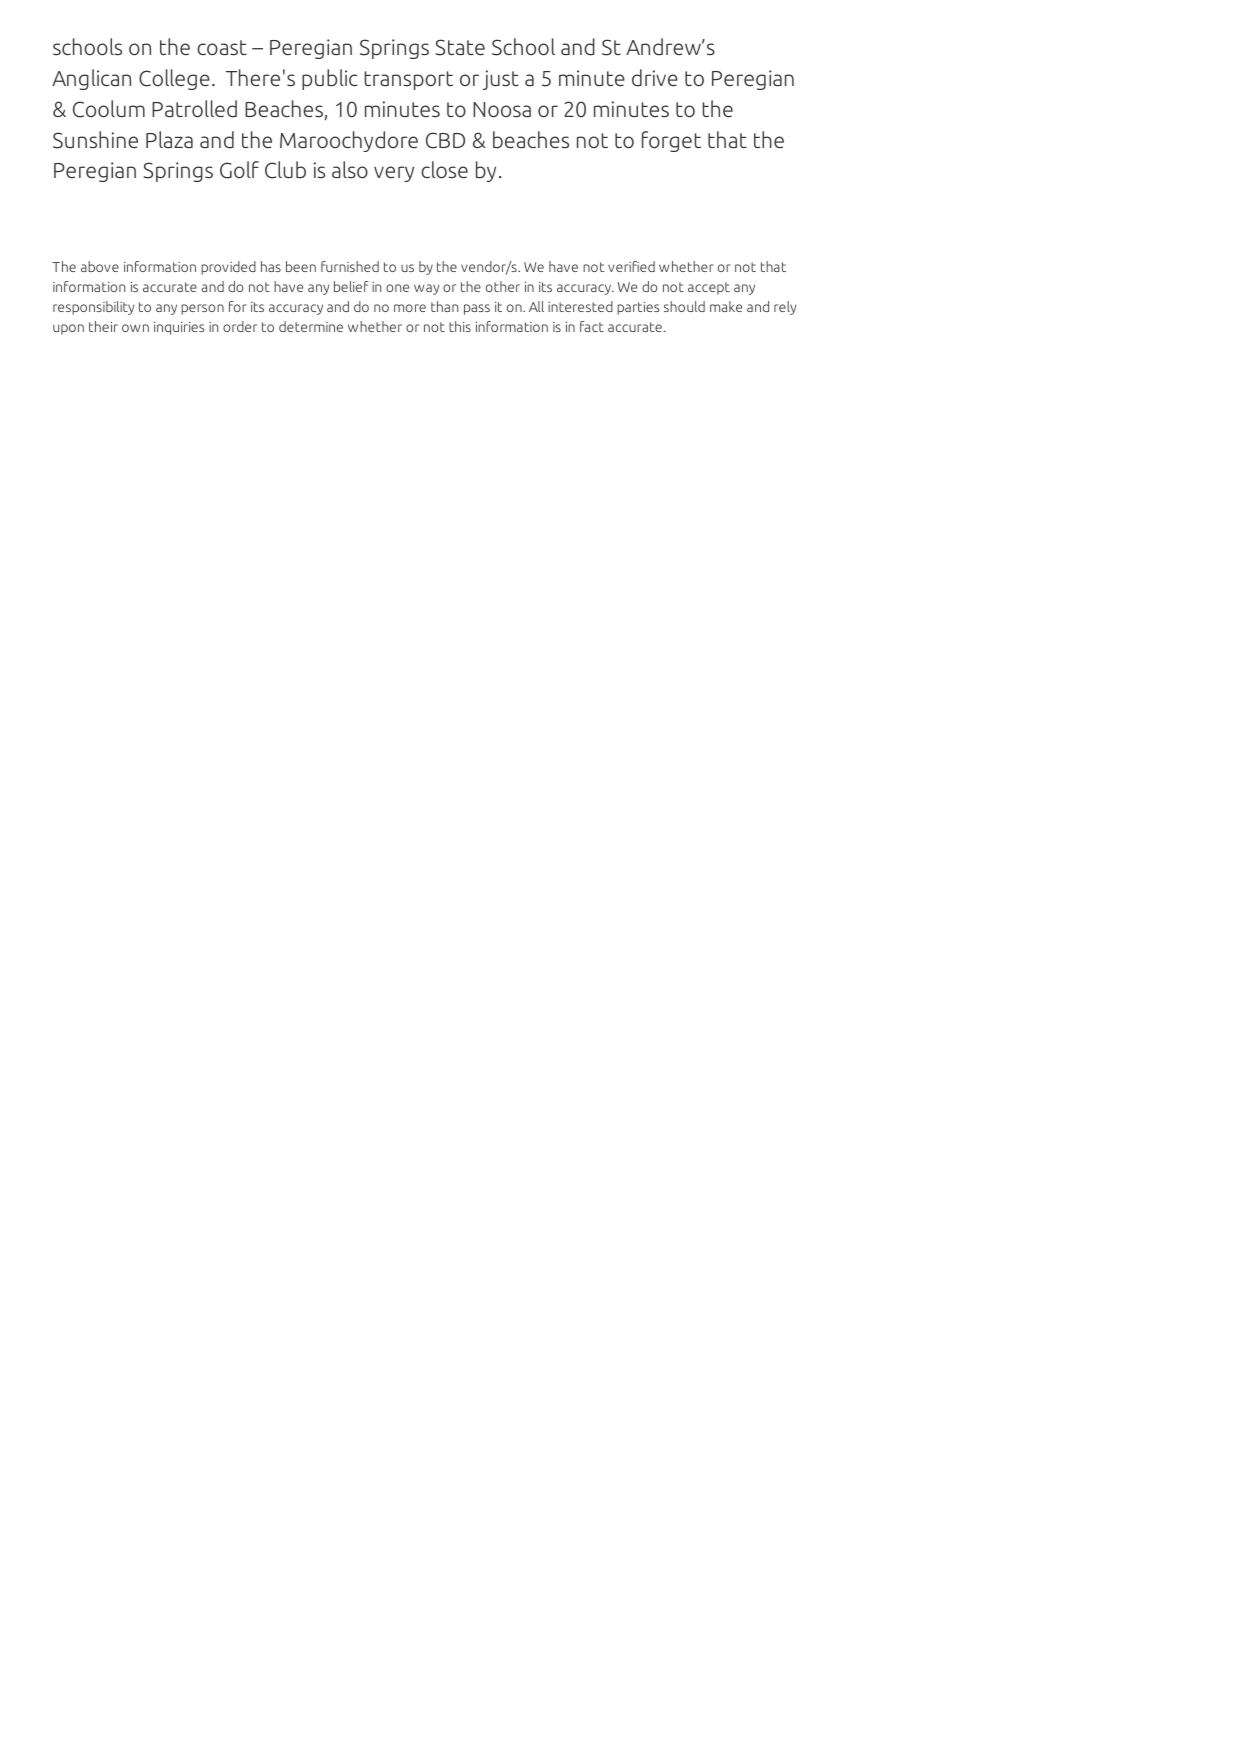  I want to click on coast, so click(222, 48).
